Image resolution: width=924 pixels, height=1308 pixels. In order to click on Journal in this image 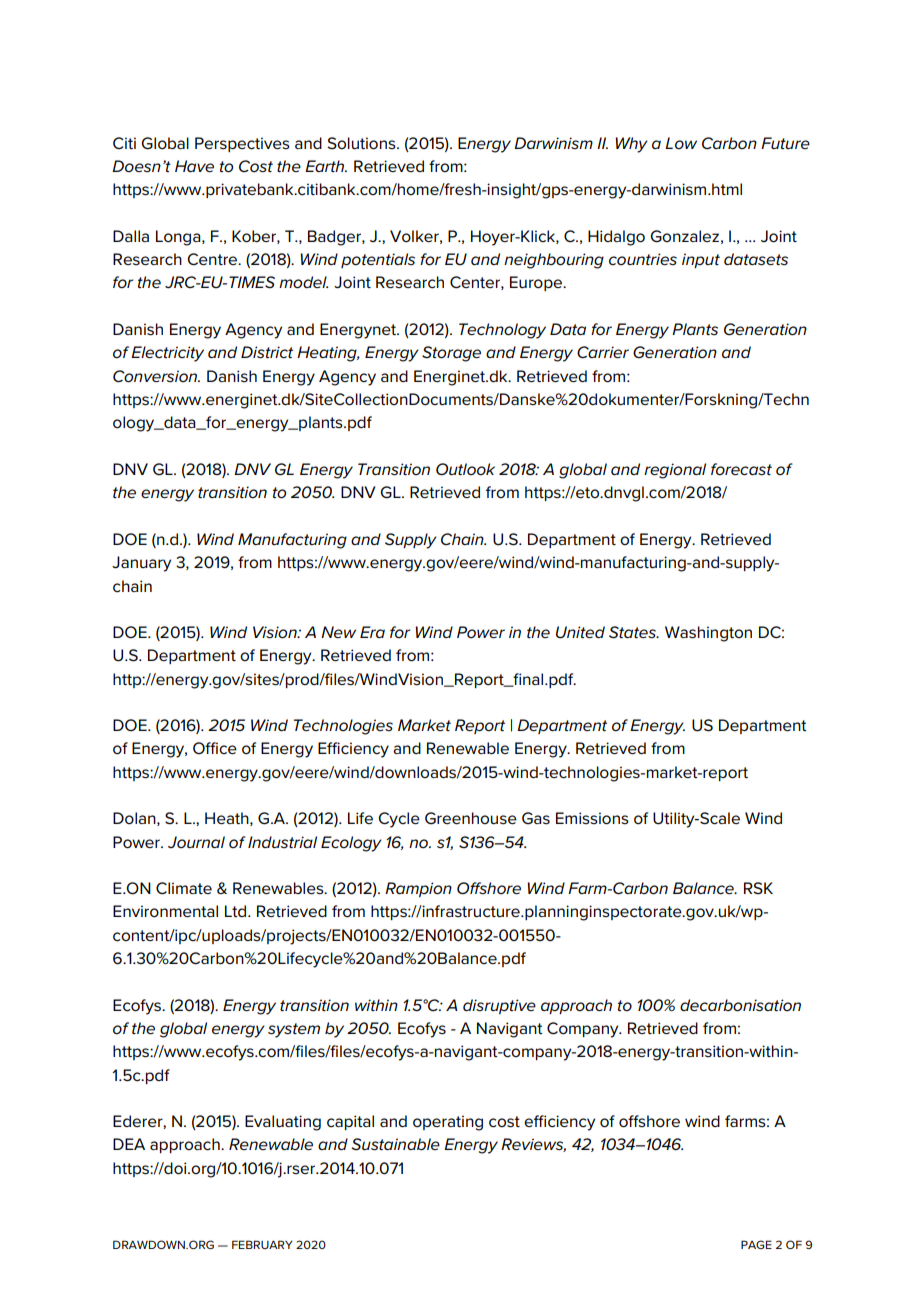, I will do `click(196, 842)`.
